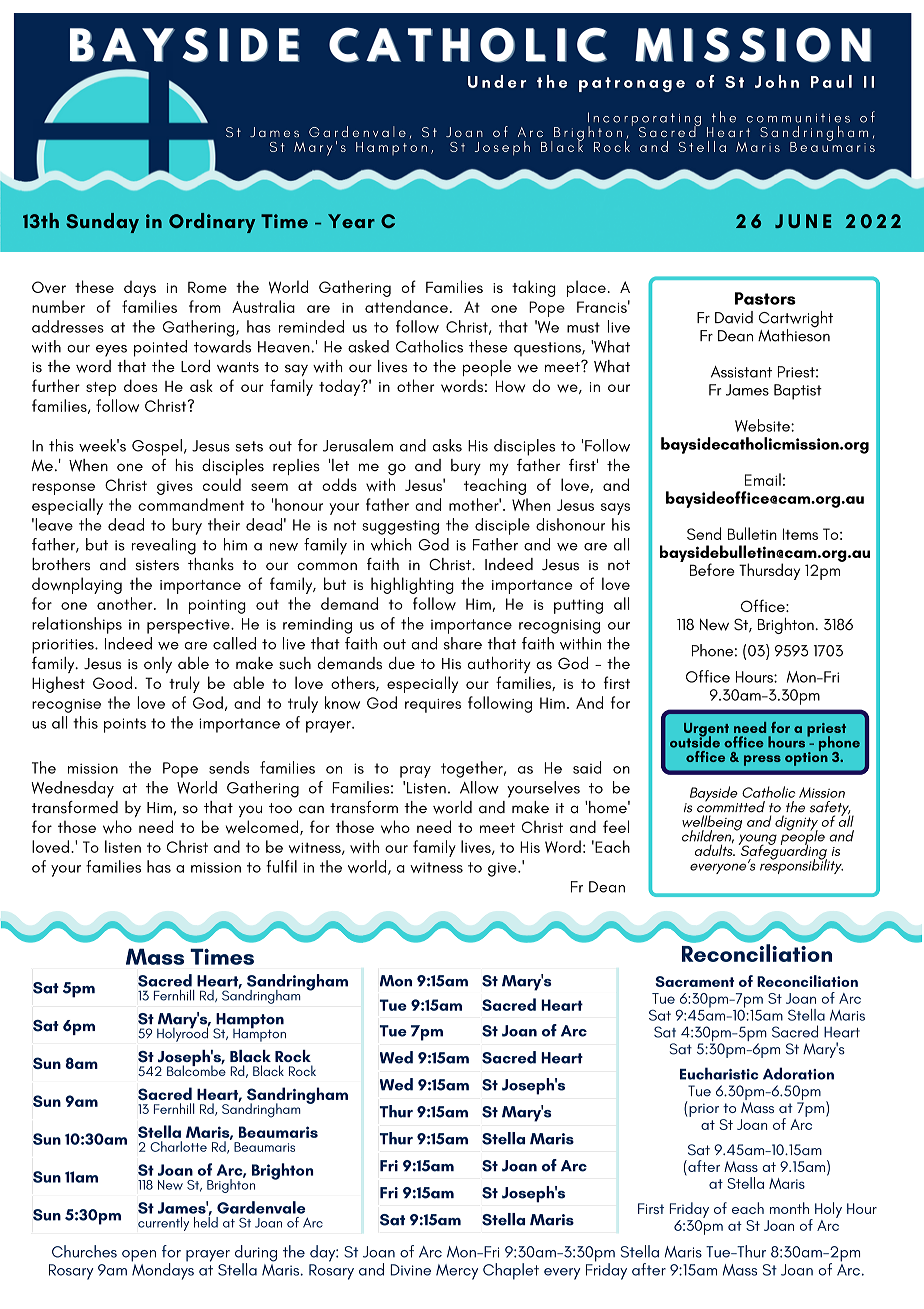  I want to click on points, so click(125, 725).
